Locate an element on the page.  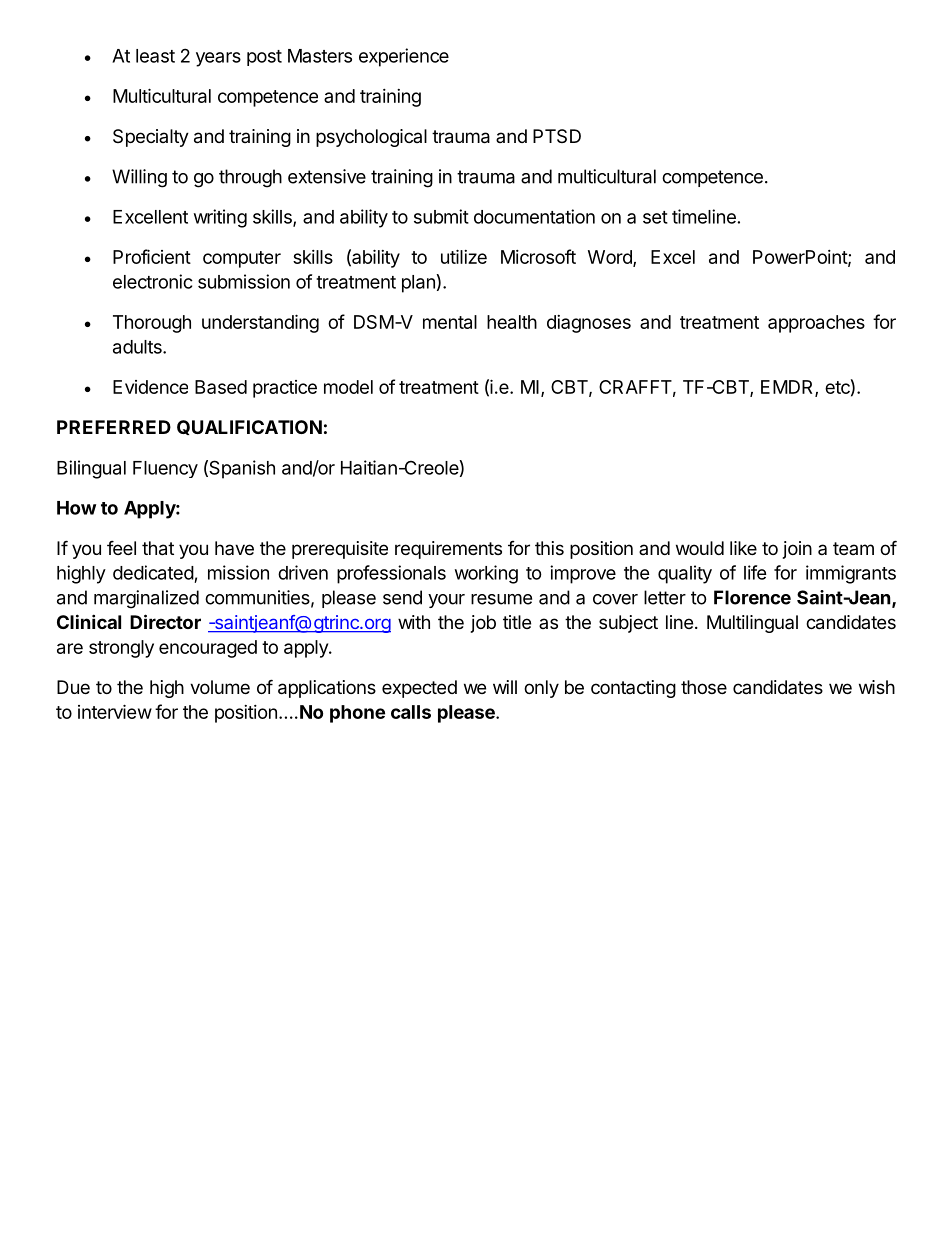
join is located at coordinates (797, 550).
